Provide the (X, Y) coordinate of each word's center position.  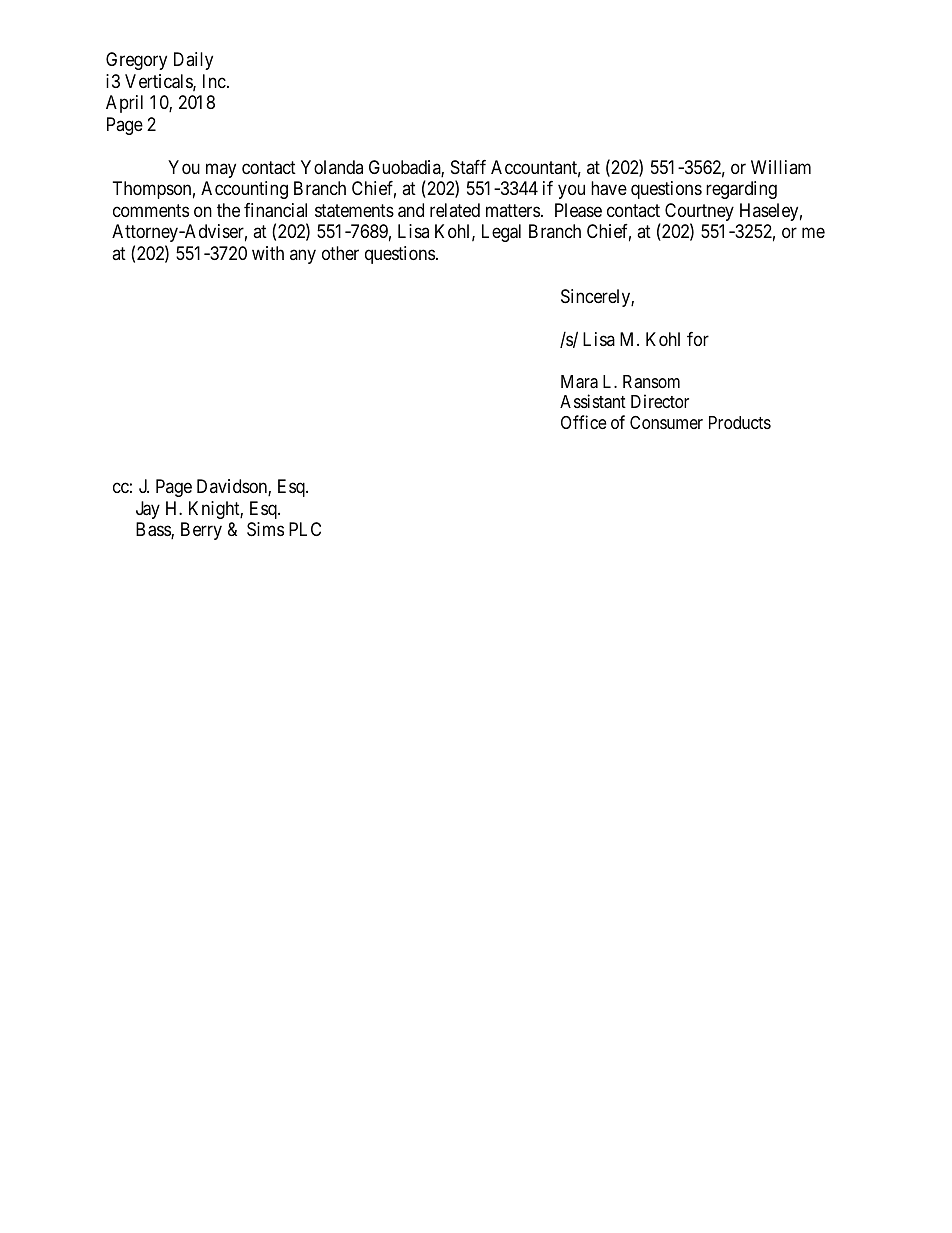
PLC (305, 529)
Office (583, 422)
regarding (741, 190)
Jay (148, 510)
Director (660, 401)
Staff (468, 167)
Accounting (244, 190)
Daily (193, 61)
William (781, 167)
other (340, 253)
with (268, 253)
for (698, 339)
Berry (201, 531)
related (455, 210)
